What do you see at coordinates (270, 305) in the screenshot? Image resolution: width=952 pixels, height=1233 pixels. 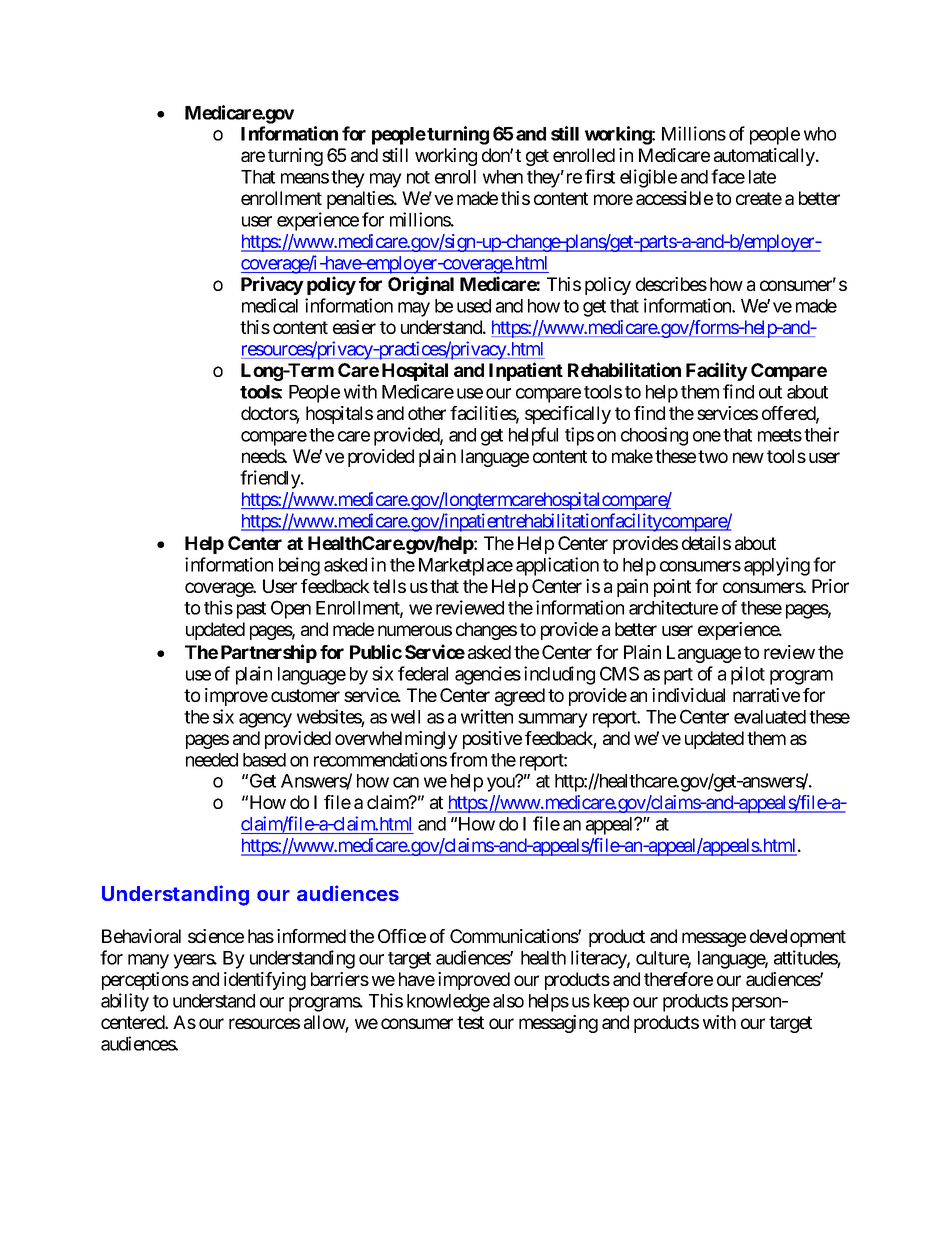 I see `medical` at bounding box center [270, 305].
